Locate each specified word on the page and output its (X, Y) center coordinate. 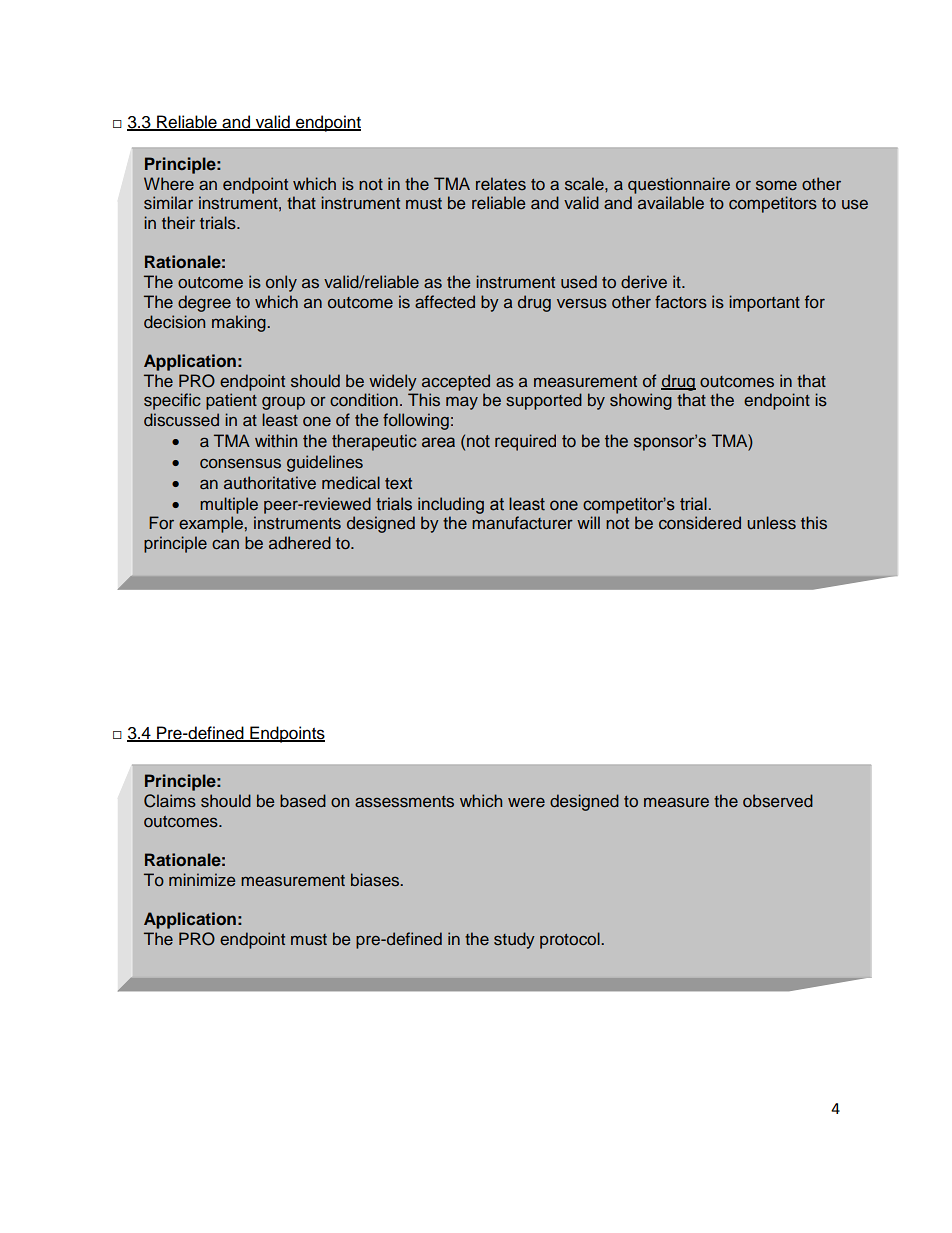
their (178, 222)
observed (778, 801)
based (303, 800)
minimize (202, 879)
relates (501, 183)
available (671, 202)
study (514, 940)
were (526, 802)
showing (641, 401)
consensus (240, 463)
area (438, 442)
